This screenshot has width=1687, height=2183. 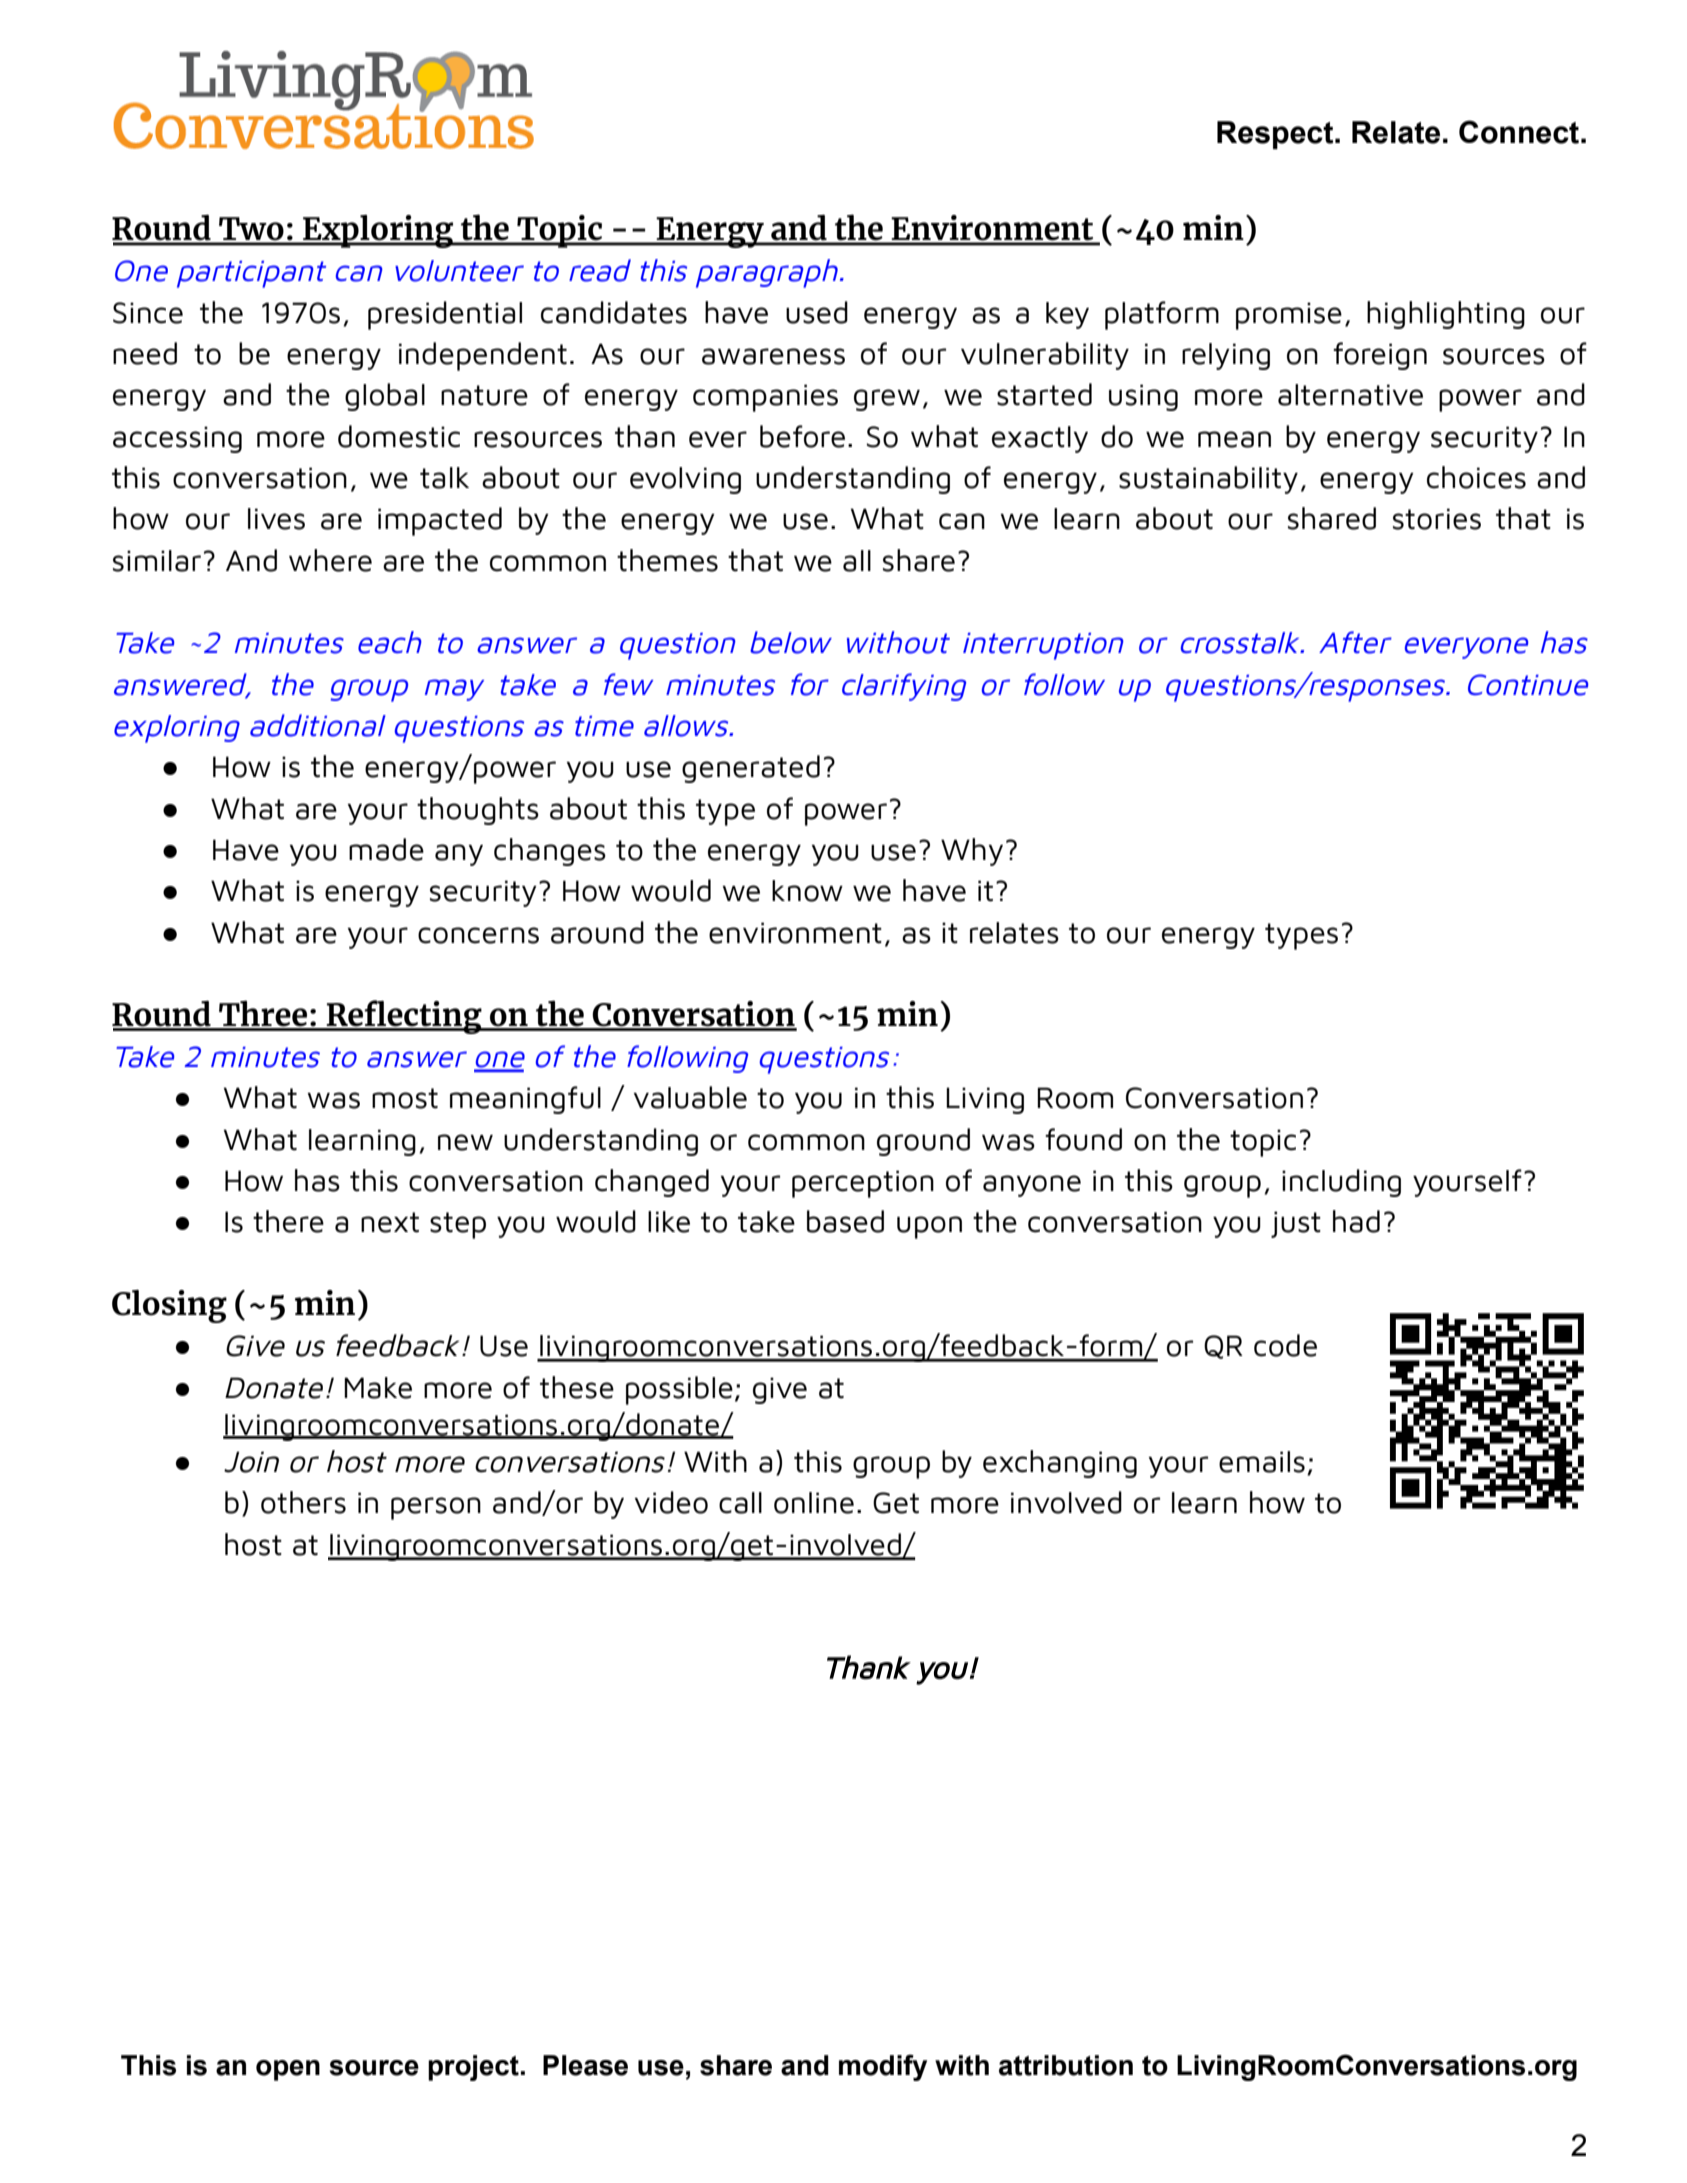 What do you see at coordinates (863, 1184) in the screenshot?
I see `perception` at bounding box center [863, 1184].
